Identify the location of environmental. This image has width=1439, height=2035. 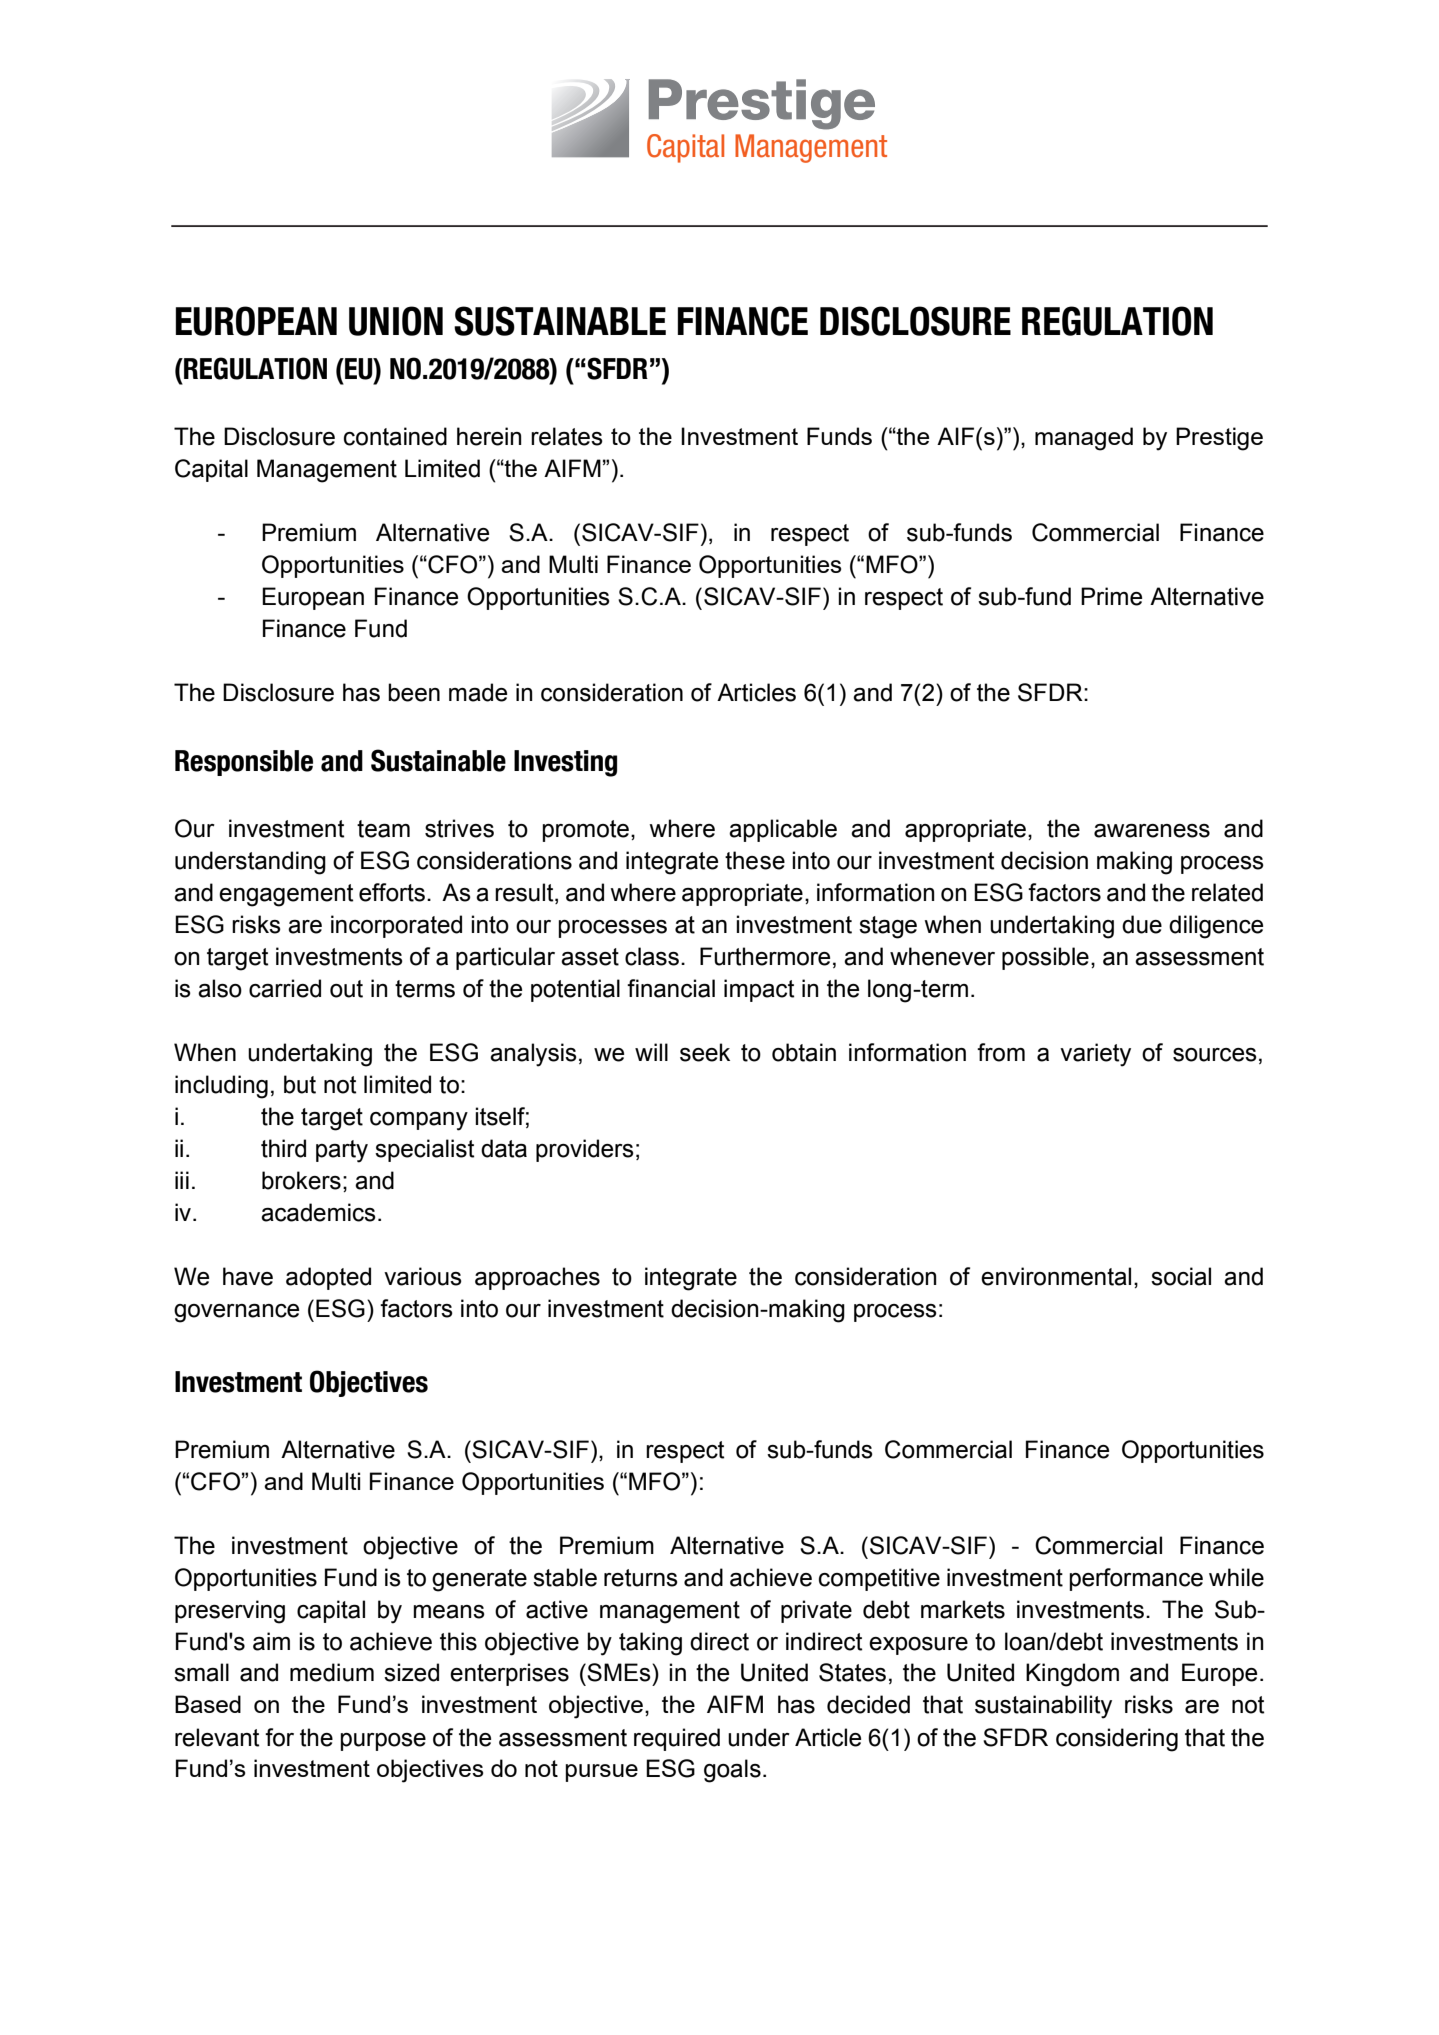
(1056, 1276).
